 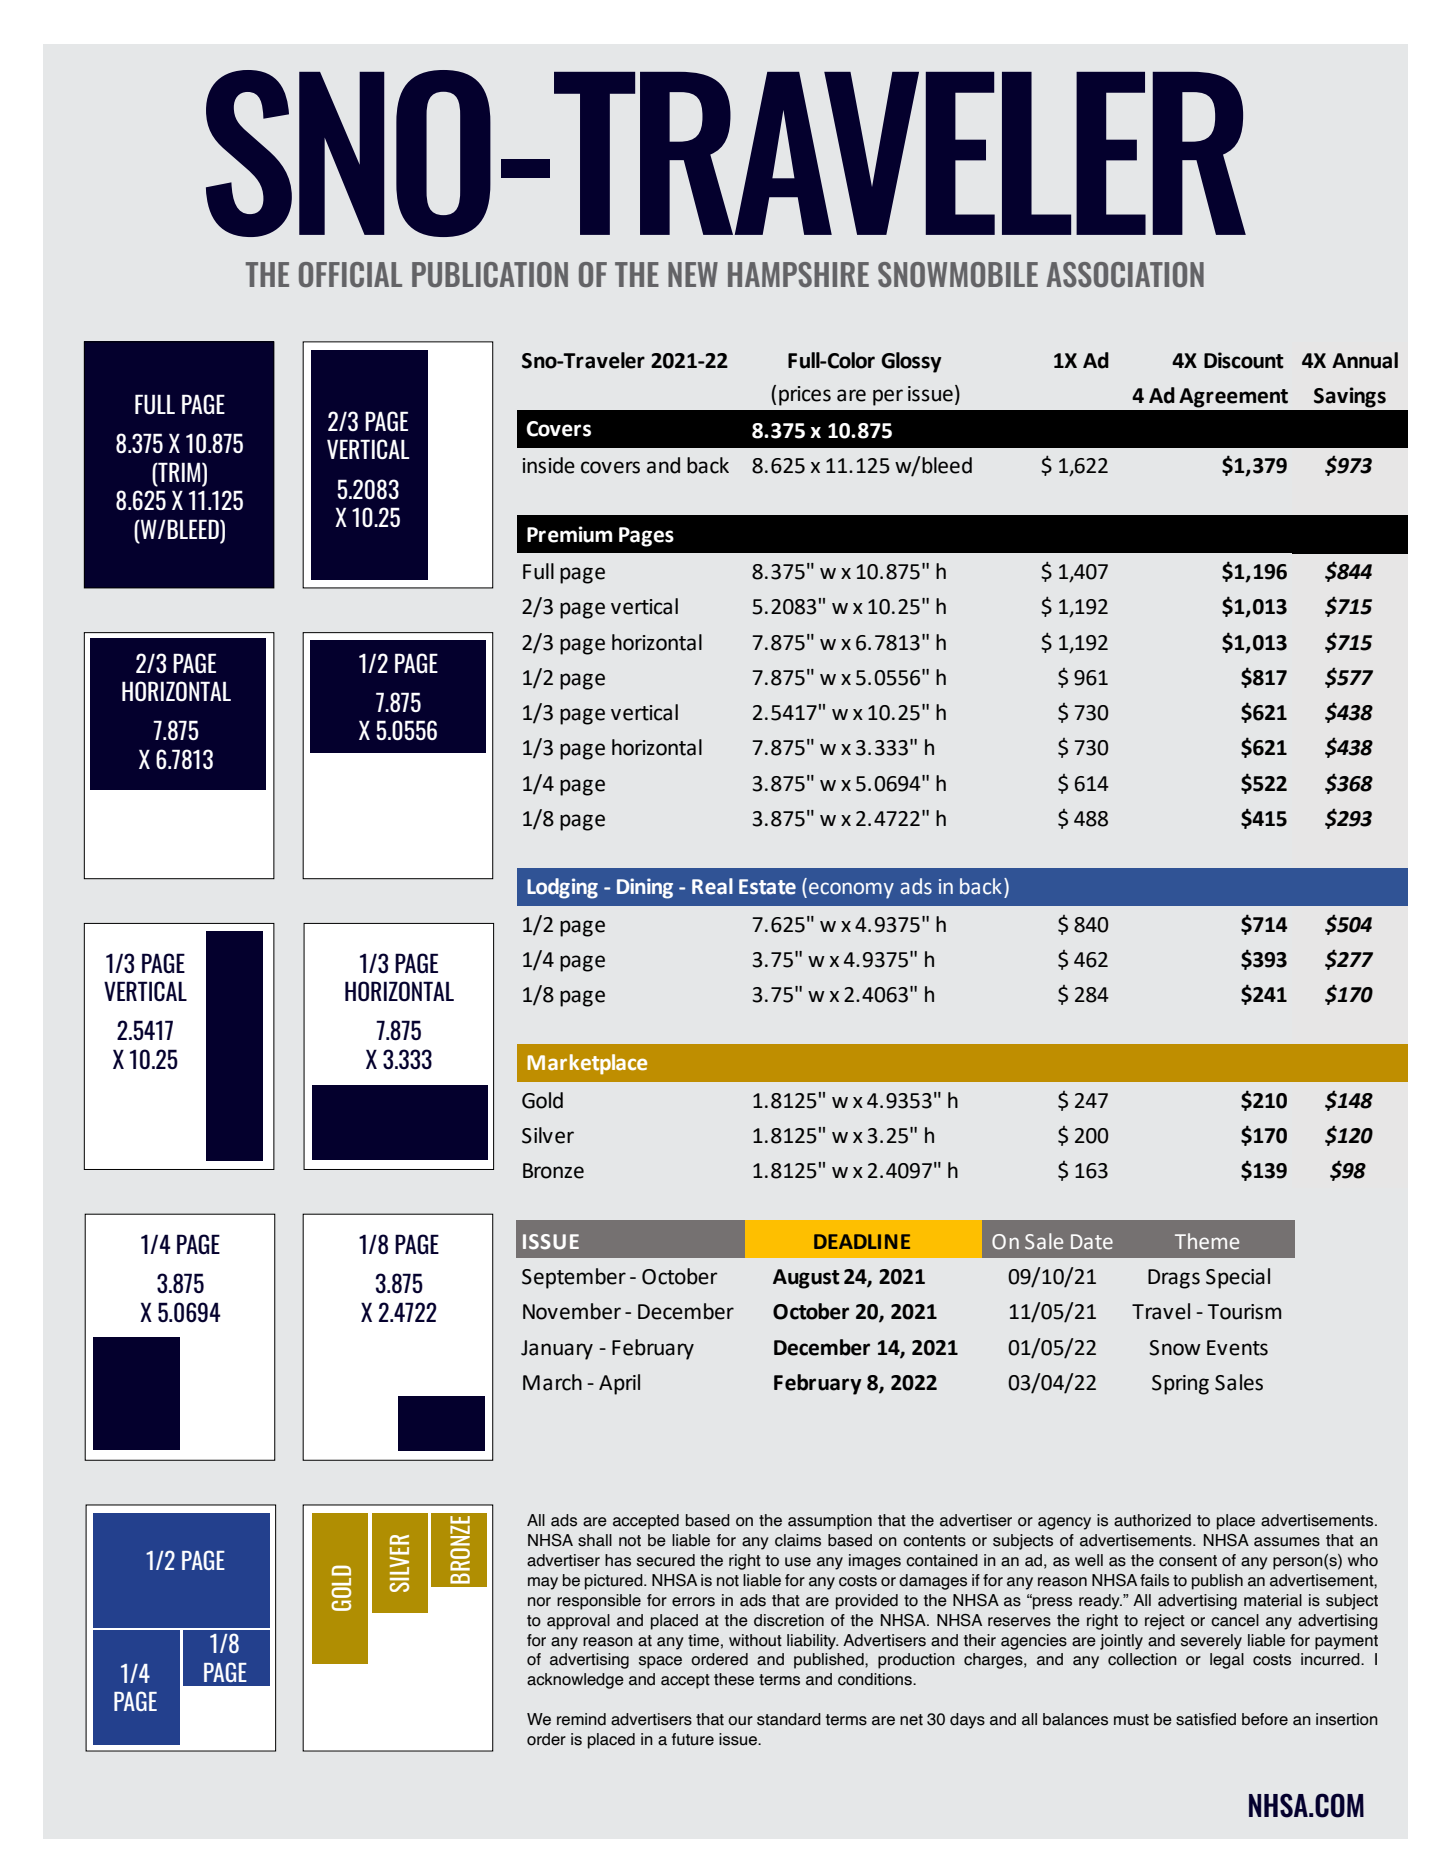 I want to click on Discount, so click(x=1244, y=360).
